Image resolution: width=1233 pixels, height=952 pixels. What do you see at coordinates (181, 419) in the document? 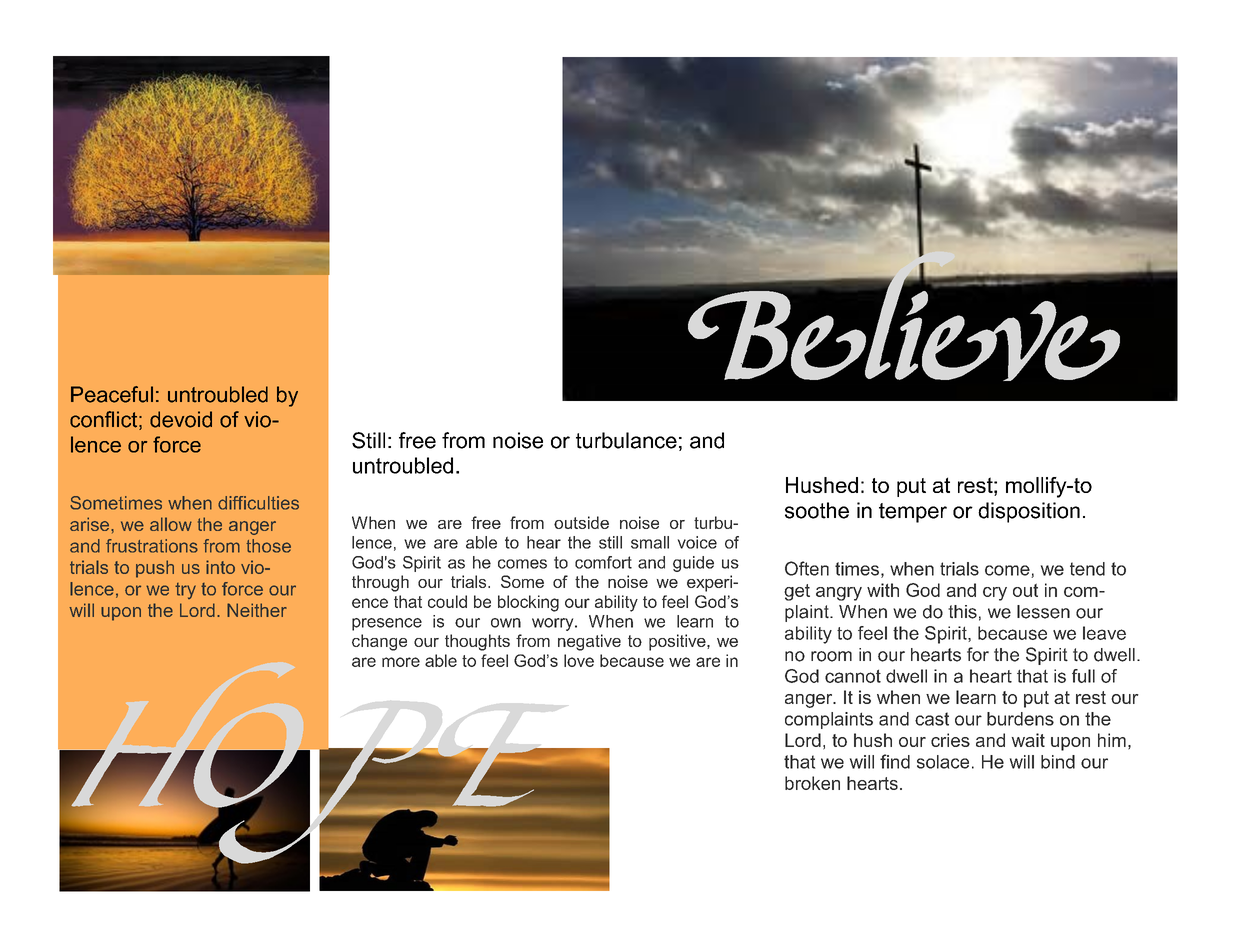
I see `devoid` at bounding box center [181, 419].
